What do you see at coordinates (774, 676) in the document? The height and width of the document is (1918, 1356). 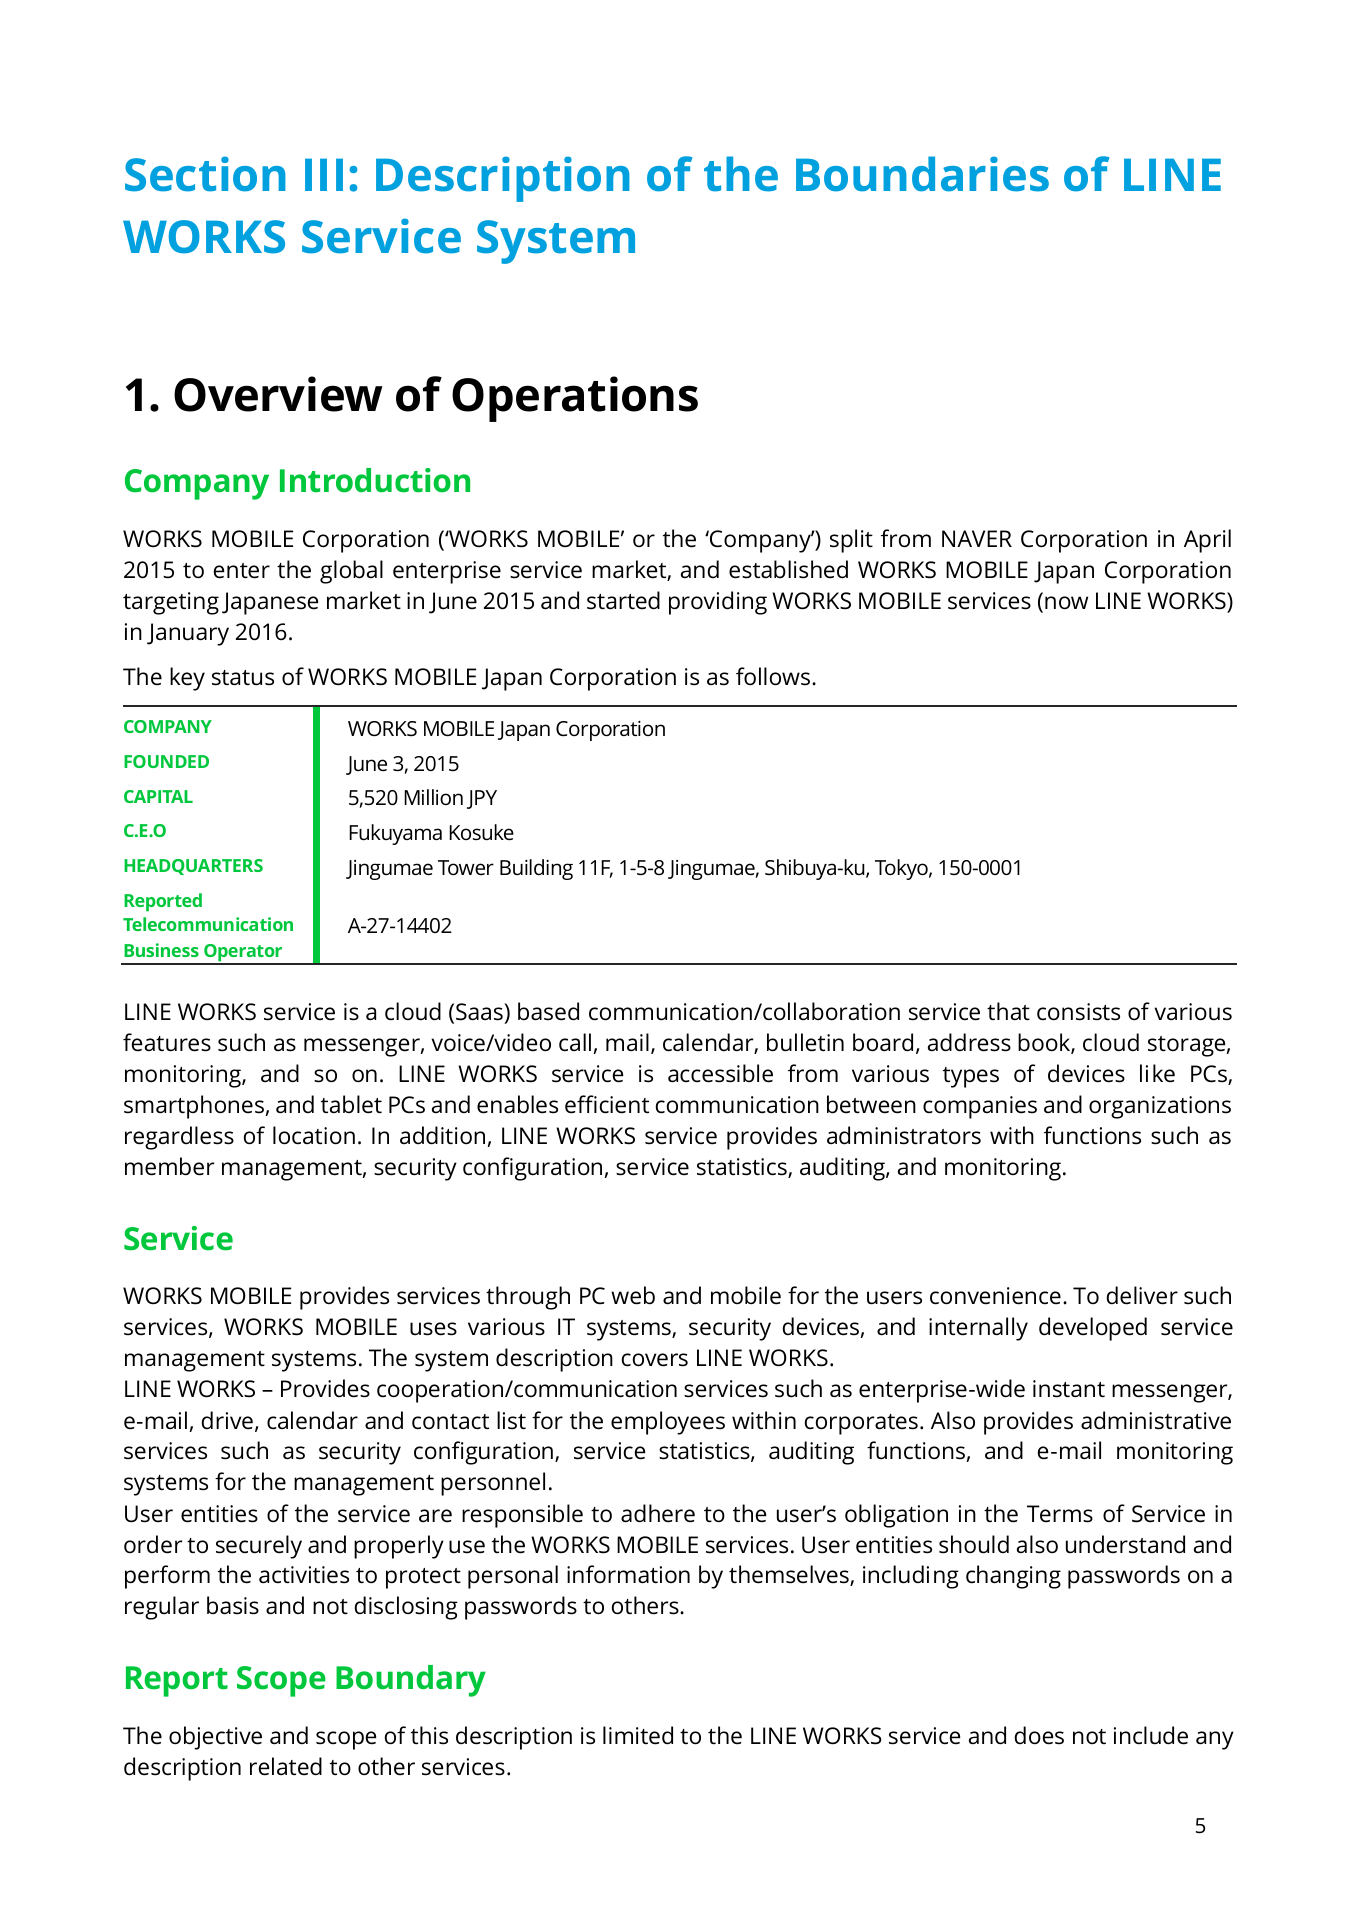 I see `follows` at bounding box center [774, 676].
